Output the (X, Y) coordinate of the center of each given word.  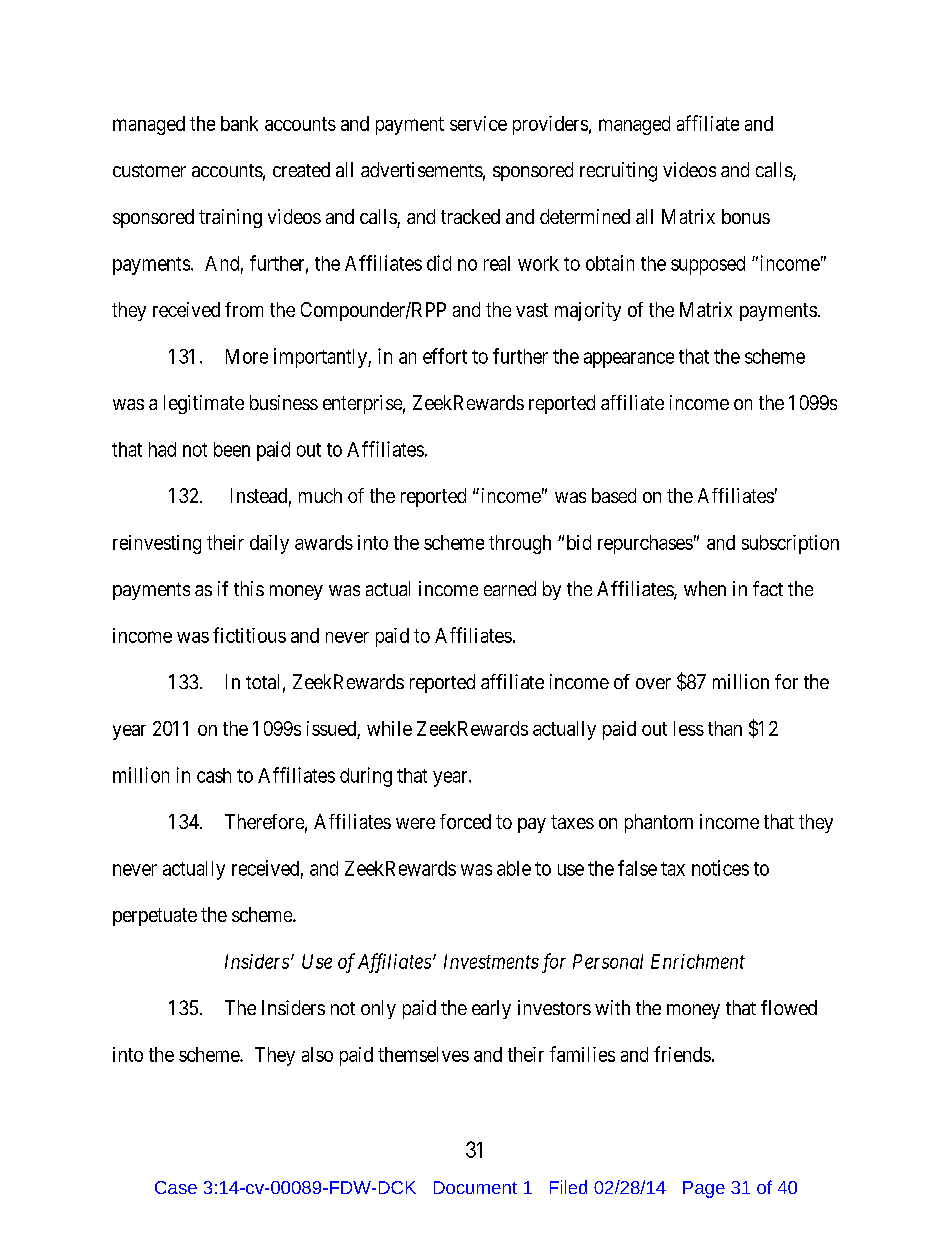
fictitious (249, 635)
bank (239, 123)
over (653, 683)
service (478, 123)
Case (176, 1187)
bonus (746, 216)
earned (510, 588)
